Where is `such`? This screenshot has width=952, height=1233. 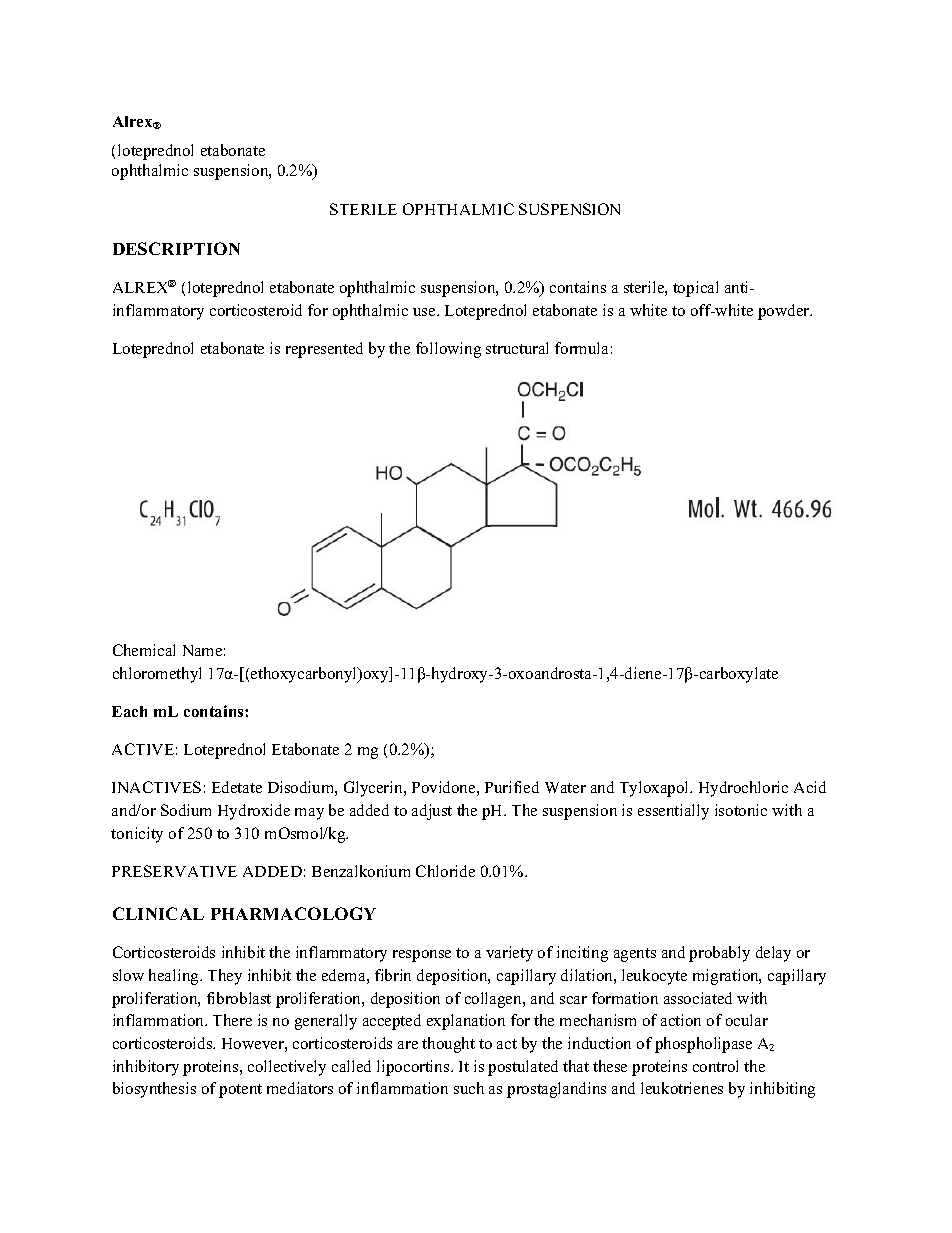
such is located at coordinates (469, 1088).
